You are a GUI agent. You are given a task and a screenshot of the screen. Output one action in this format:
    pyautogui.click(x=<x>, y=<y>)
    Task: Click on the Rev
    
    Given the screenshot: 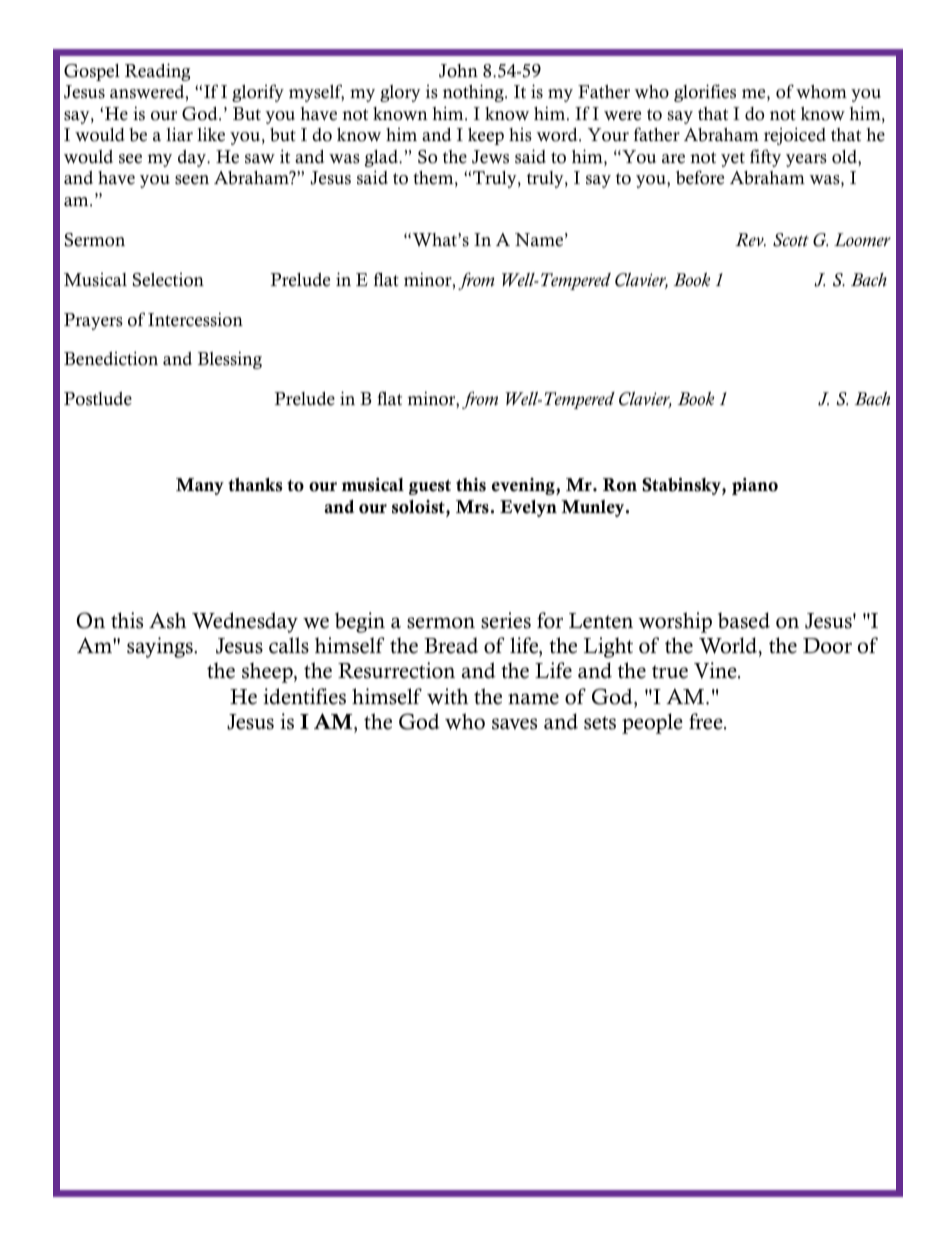 What is the action you would take?
    pyautogui.click(x=750, y=240)
